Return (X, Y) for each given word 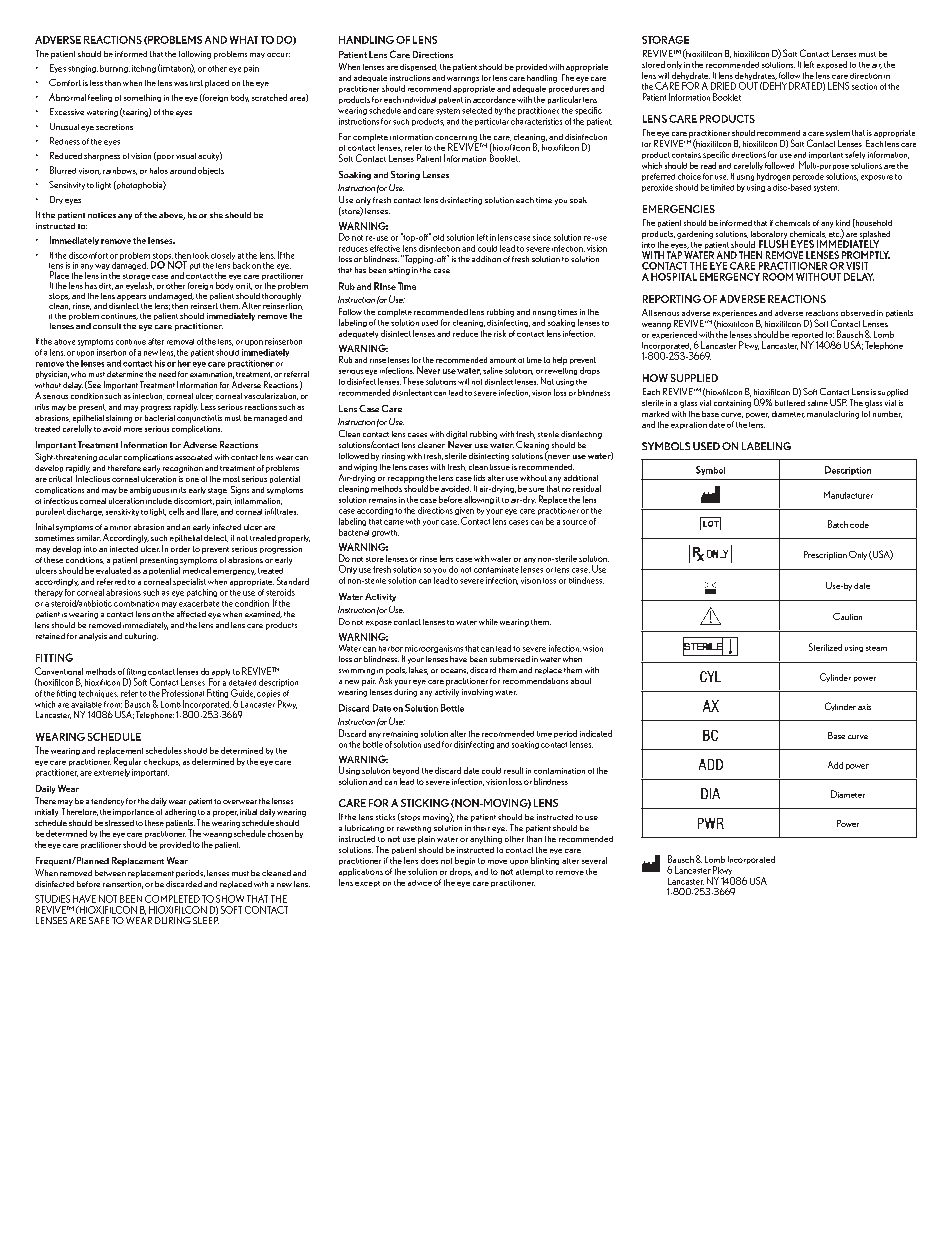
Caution (847, 616)
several (594, 860)
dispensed (418, 67)
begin (465, 861)
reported (807, 336)
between (110, 873)
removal (180, 342)
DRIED (723, 86)
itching (144, 69)
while (488, 622)
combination (136, 603)
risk (500, 333)
